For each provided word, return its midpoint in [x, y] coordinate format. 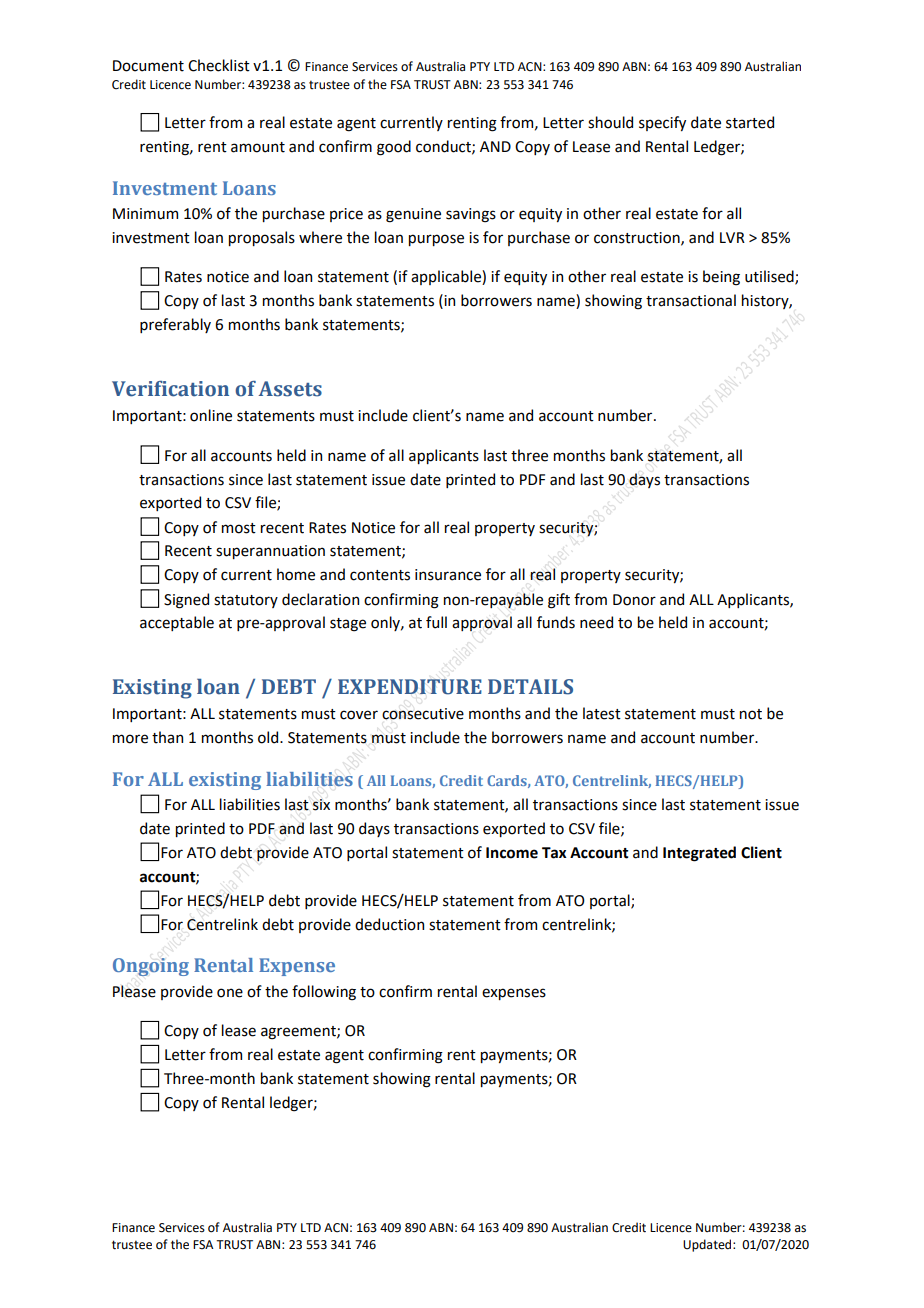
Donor [634, 600]
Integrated [699, 854]
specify [662, 123]
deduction [389, 924]
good [394, 148]
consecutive [423, 714]
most [239, 528]
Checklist [219, 65]
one [230, 993]
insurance [448, 575]
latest [602, 713]
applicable [447, 277]
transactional [691, 300]
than [167, 737]
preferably [175, 325]
